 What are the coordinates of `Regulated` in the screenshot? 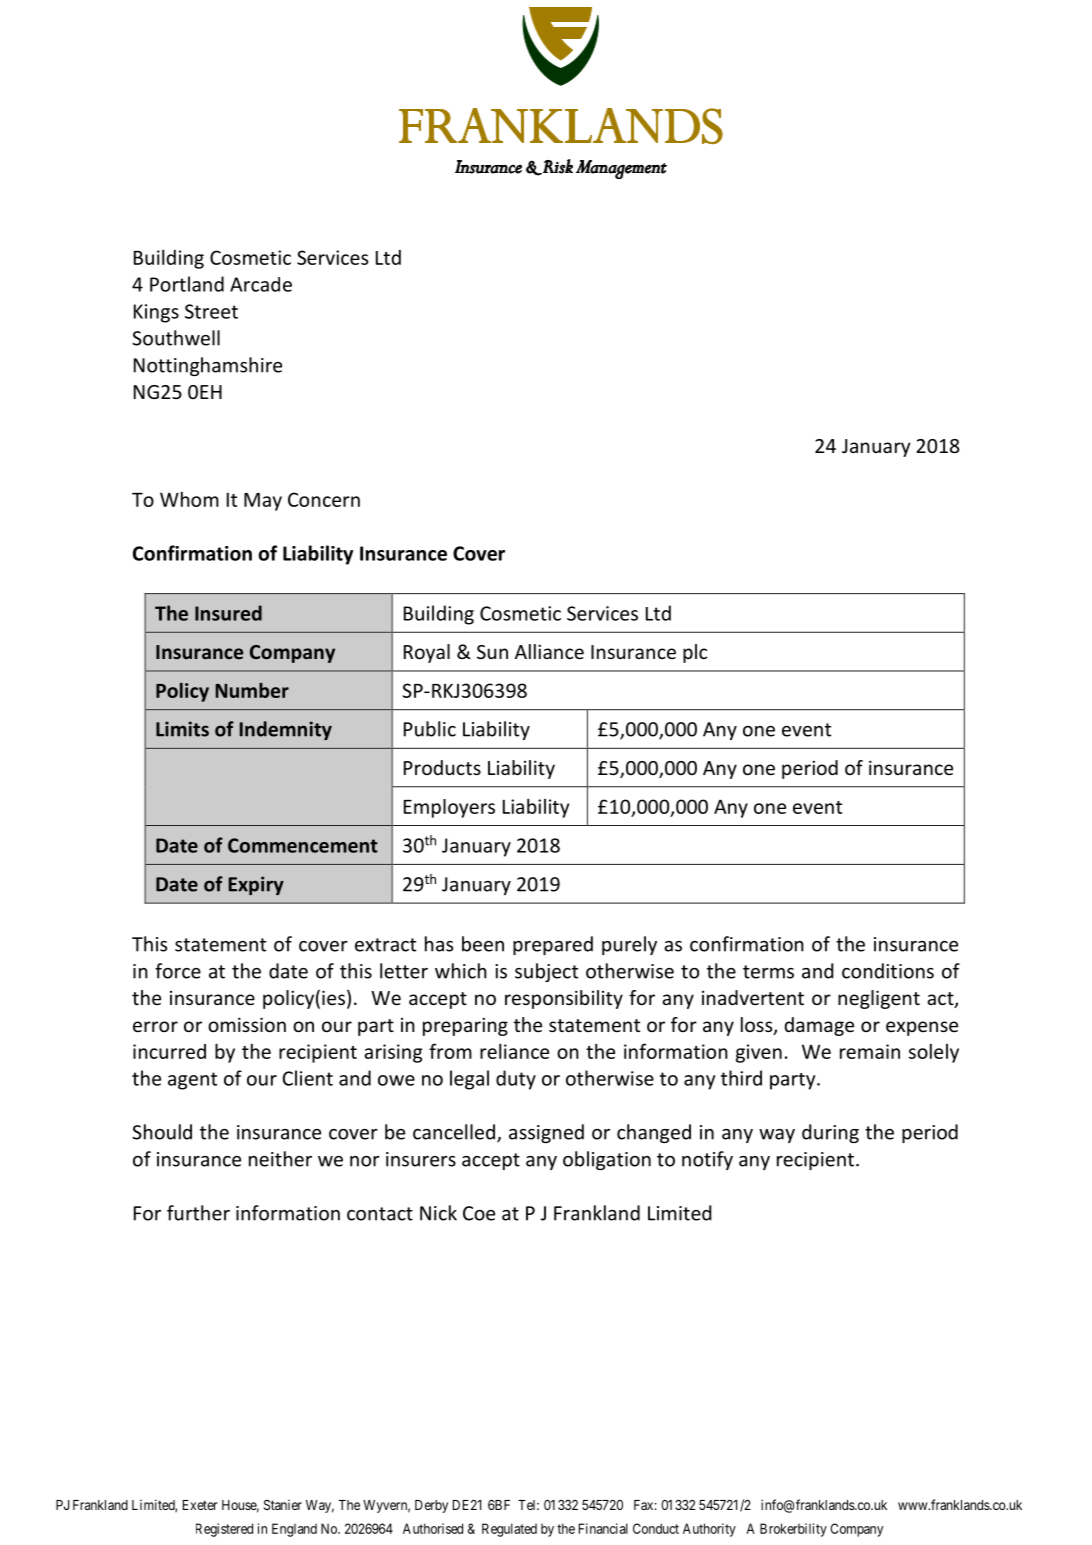 It's located at (509, 1530).
